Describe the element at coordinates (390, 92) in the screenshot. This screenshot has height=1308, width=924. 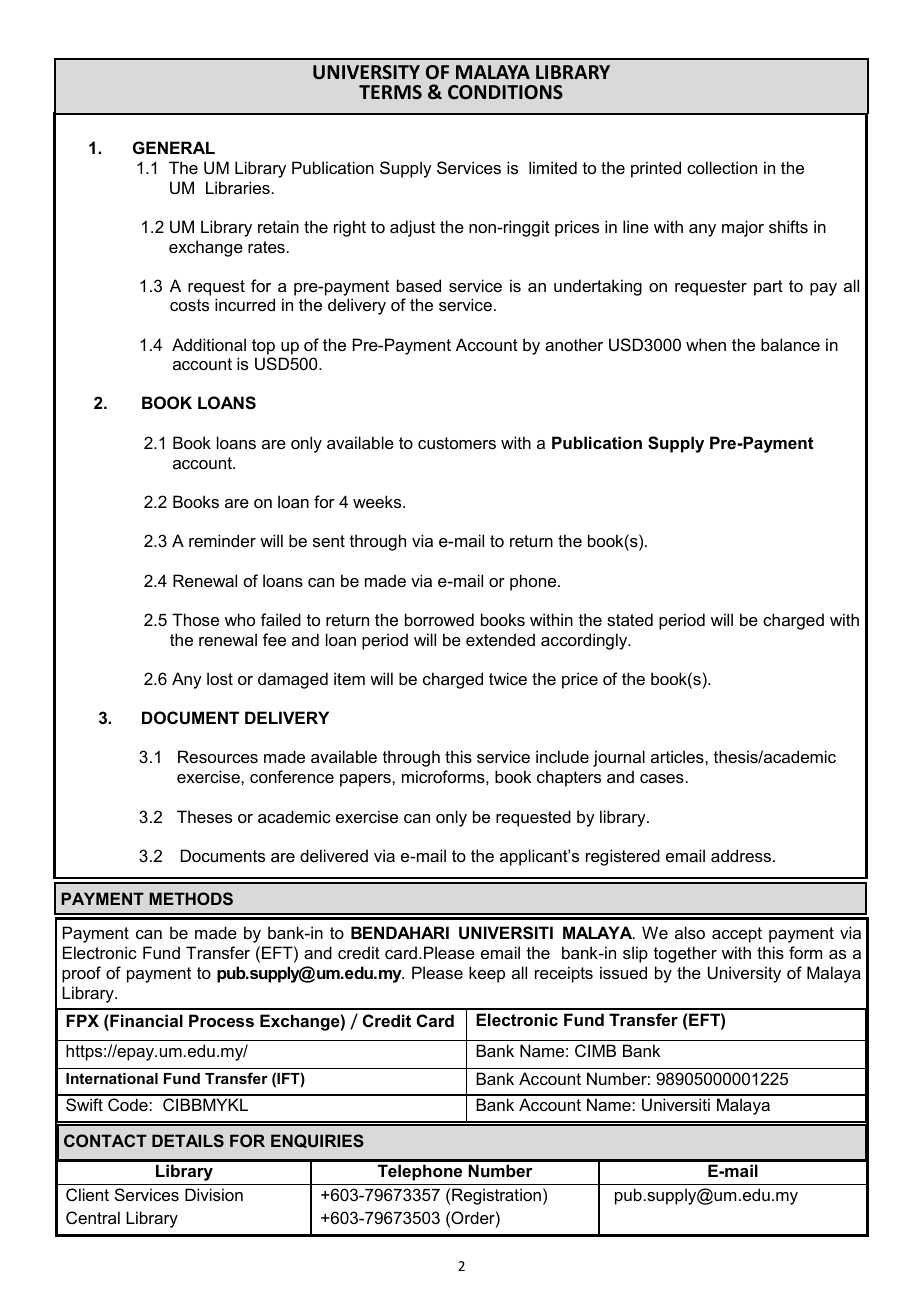
I see `TERMS` at that location.
